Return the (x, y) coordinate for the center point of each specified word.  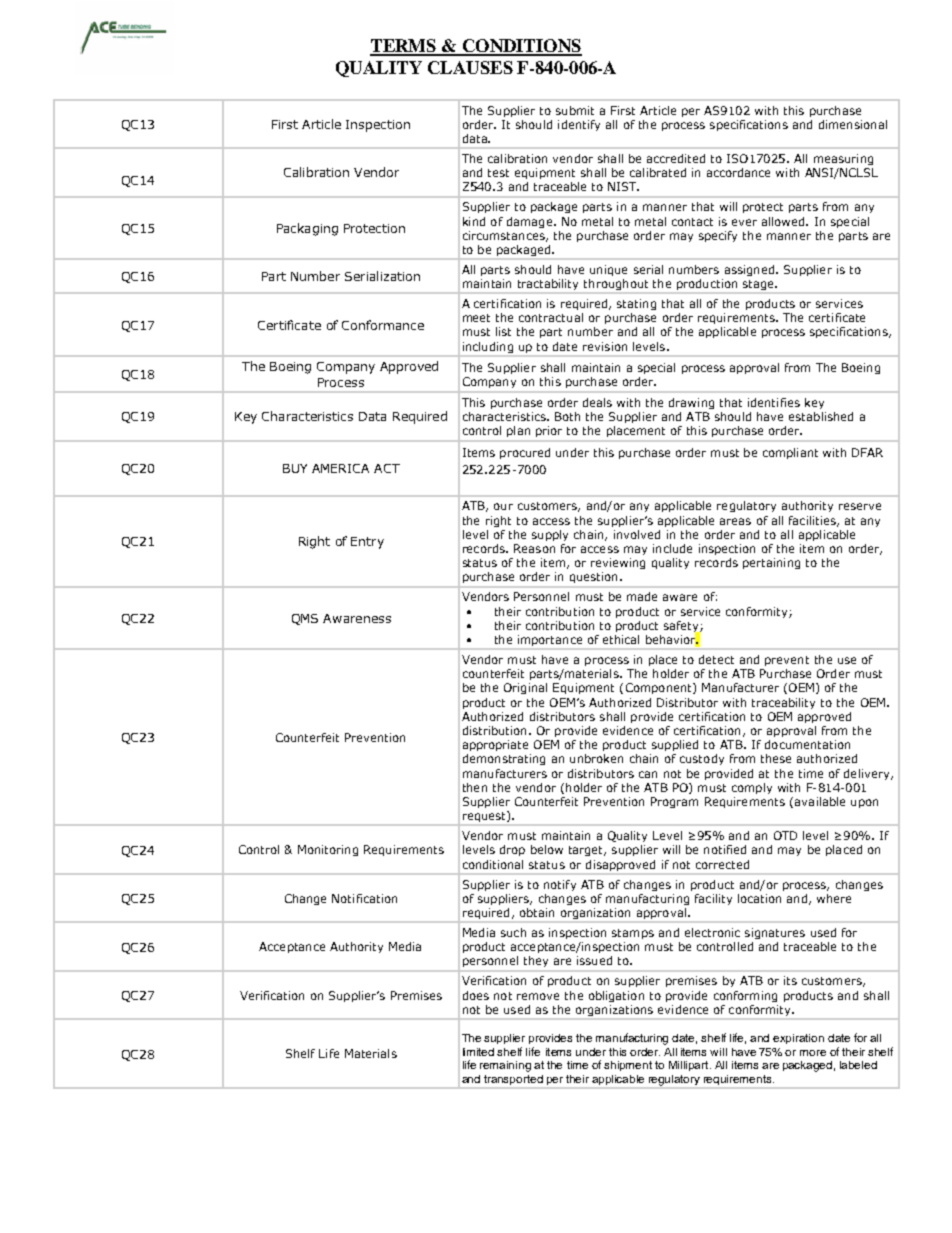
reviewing (618, 563)
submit (575, 110)
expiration (798, 1039)
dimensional (853, 124)
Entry (367, 543)
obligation (616, 996)
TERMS (404, 47)
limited (478, 1052)
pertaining (771, 563)
